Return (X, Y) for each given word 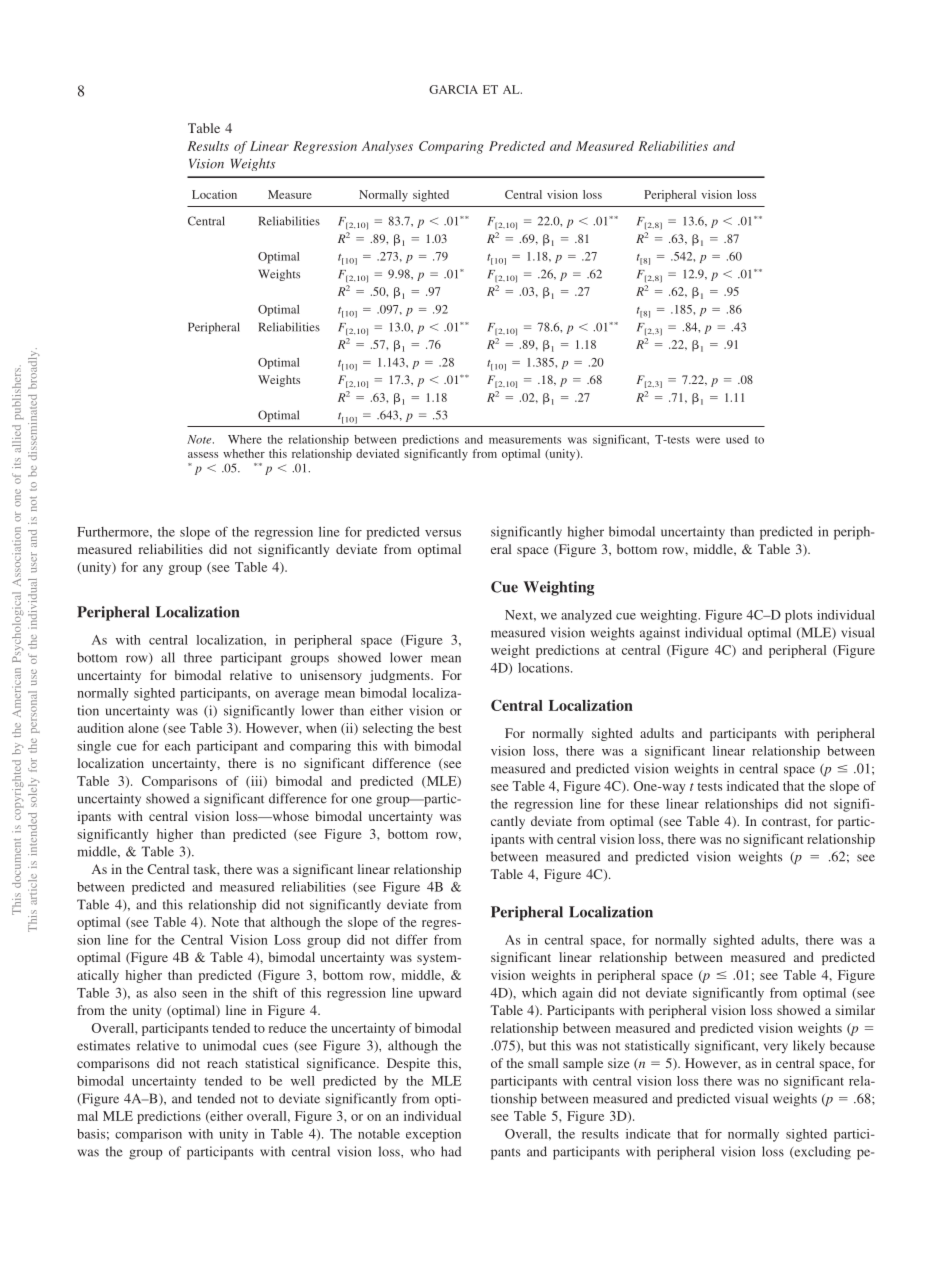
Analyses (387, 147)
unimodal (229, 1045)
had (451, 1151)
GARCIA (453, 89)
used (737, 439)
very (776, 1048)
